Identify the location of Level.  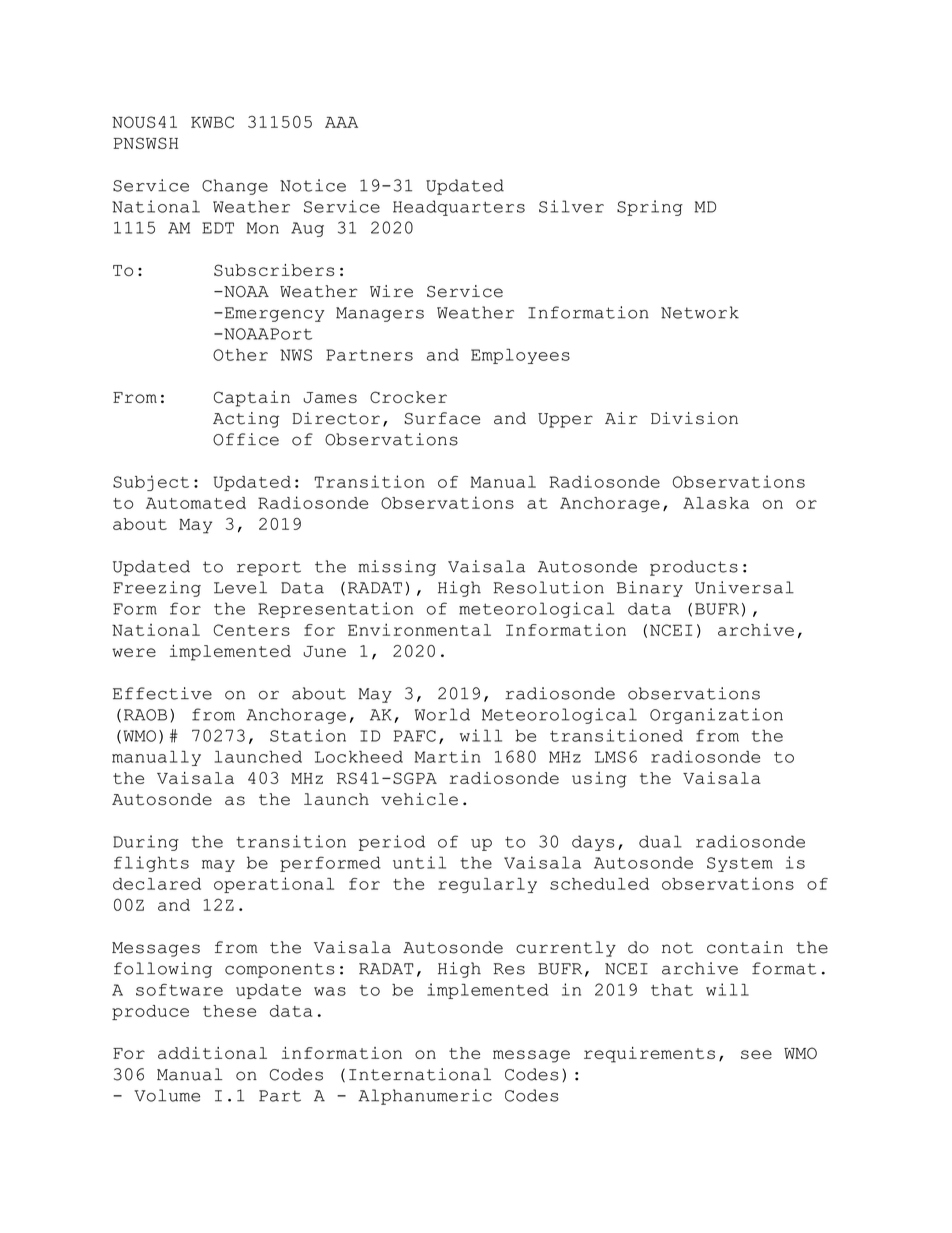
(240, 587).
